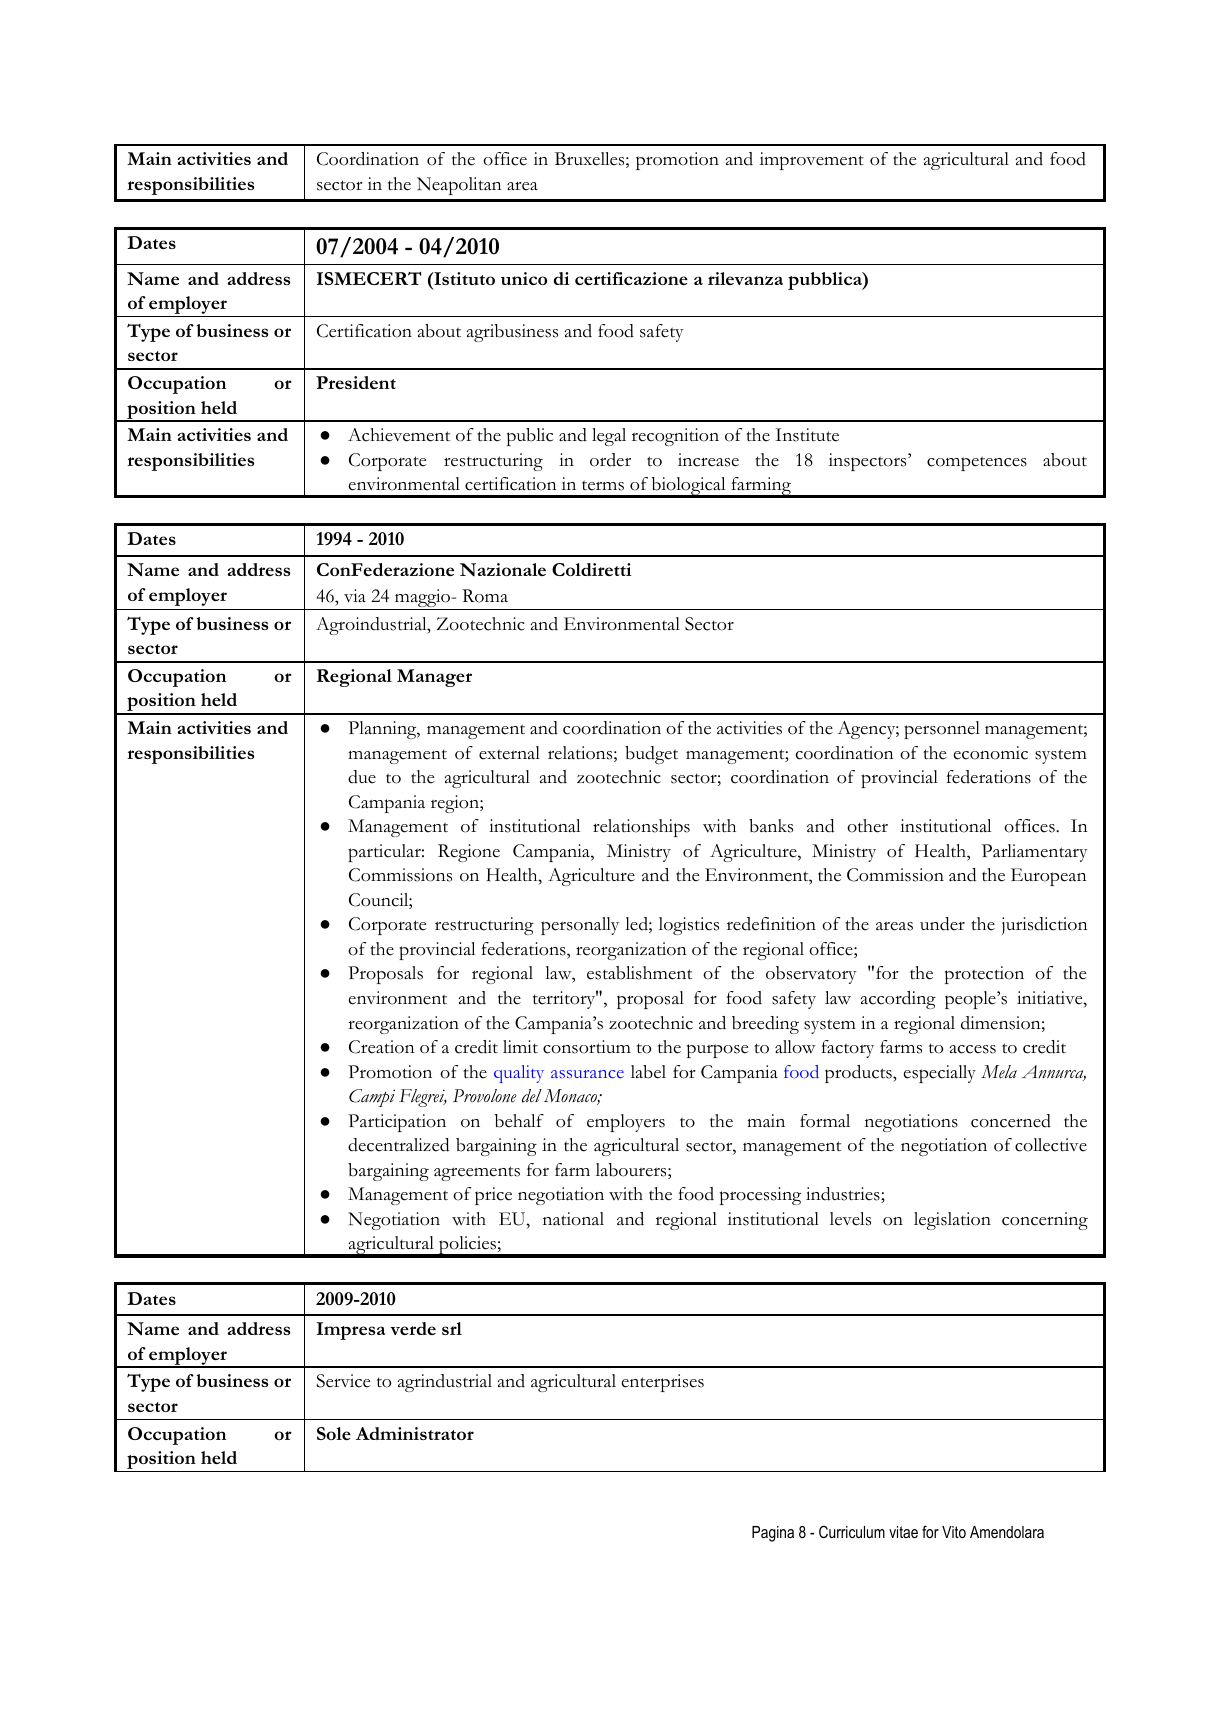  Describe the element at coordinates (812, 161) in the screenshot. I see `improvement` at that location.
